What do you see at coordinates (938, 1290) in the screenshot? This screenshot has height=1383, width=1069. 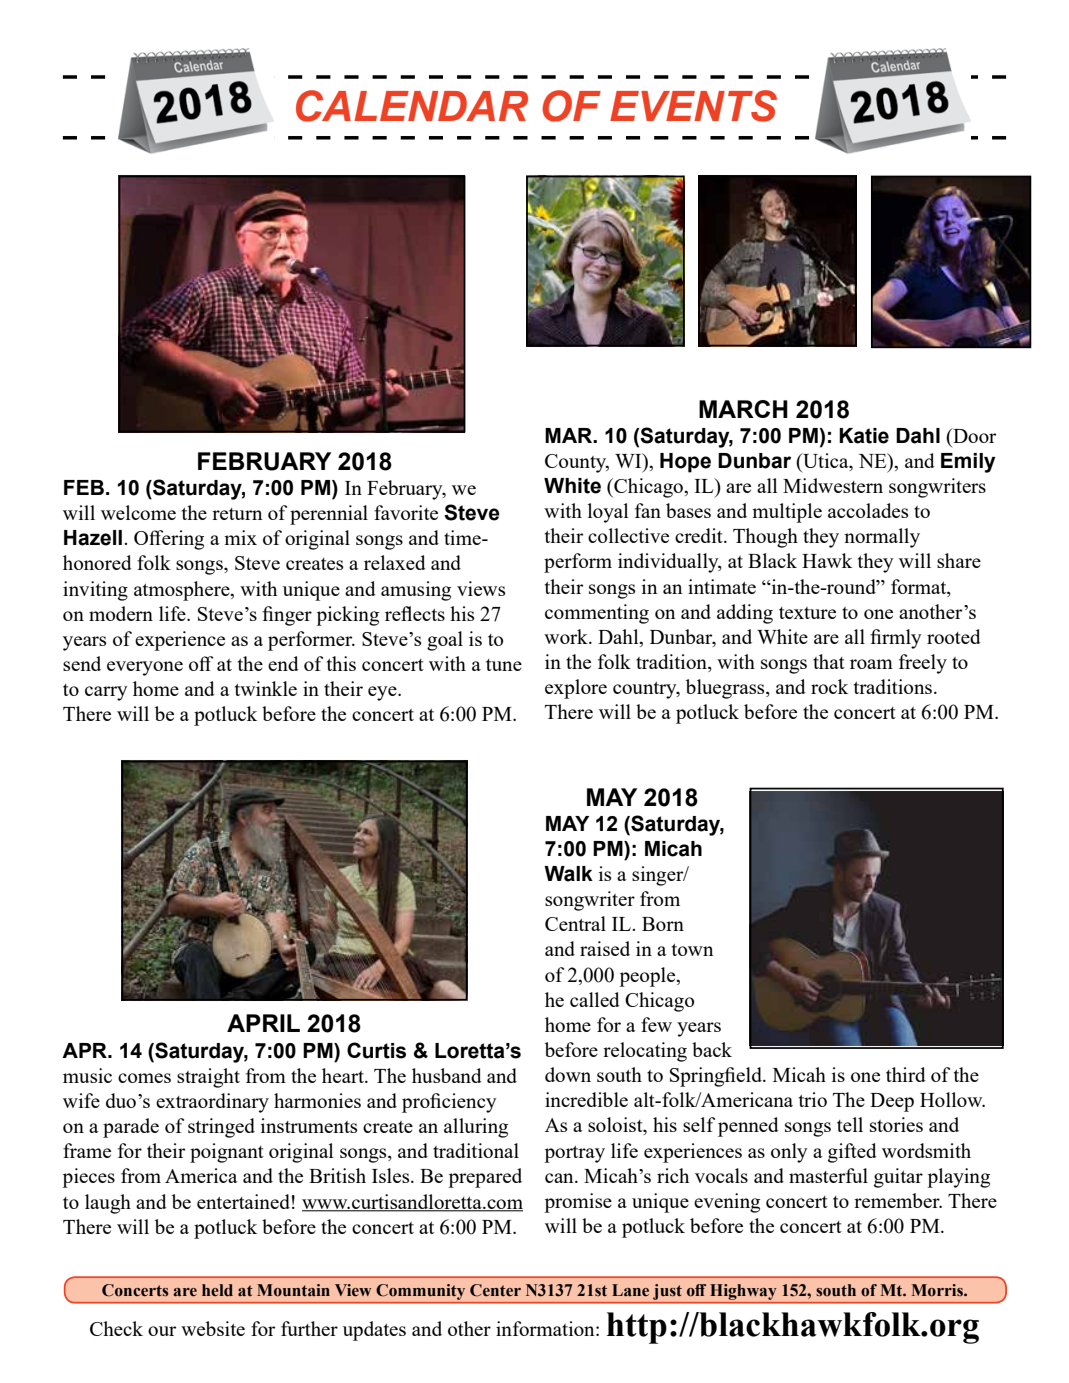 I see `Morris` at bounding box center [938, 1290].
